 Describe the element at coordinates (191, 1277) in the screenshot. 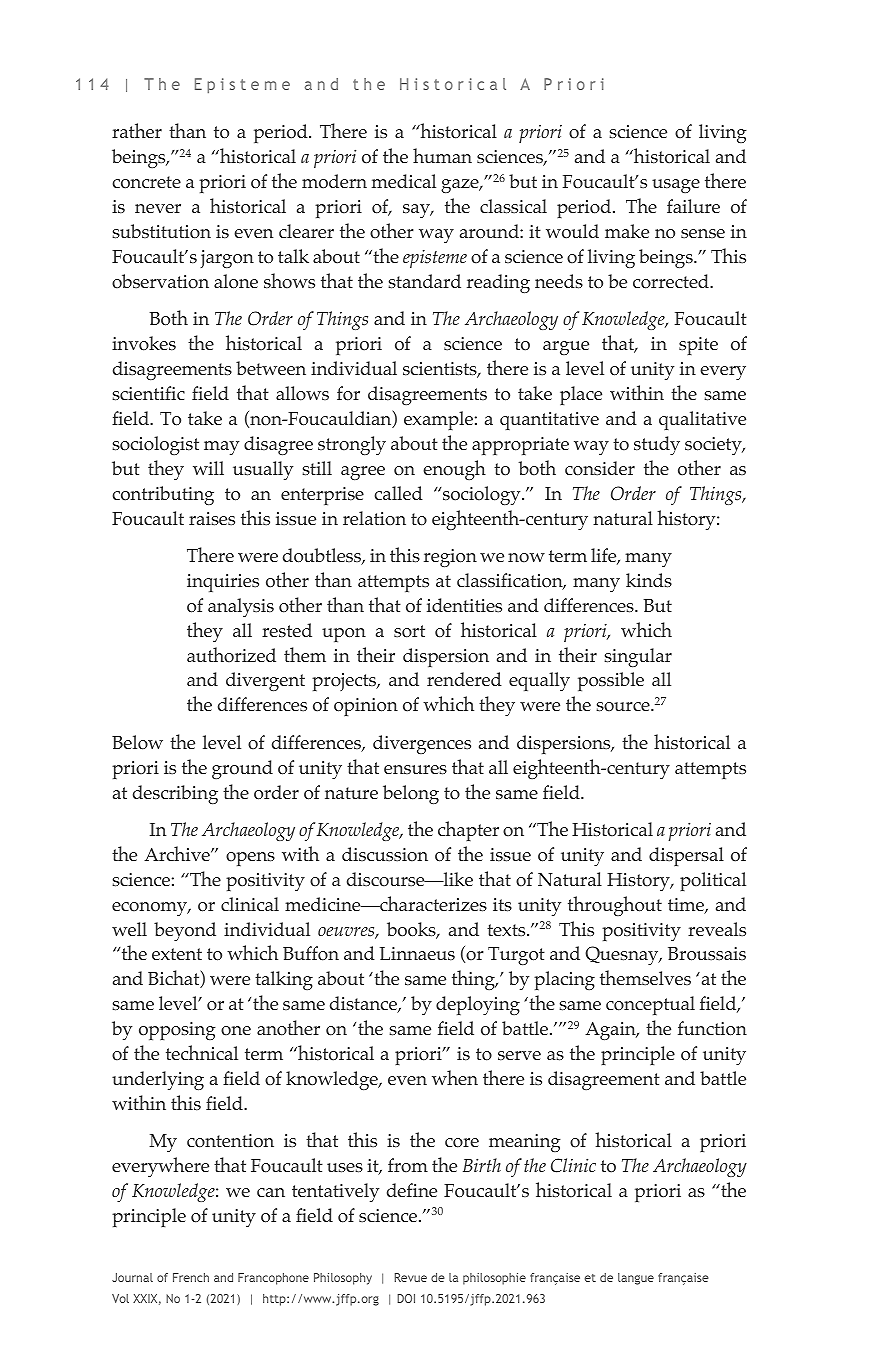

I see `French` at that location.
